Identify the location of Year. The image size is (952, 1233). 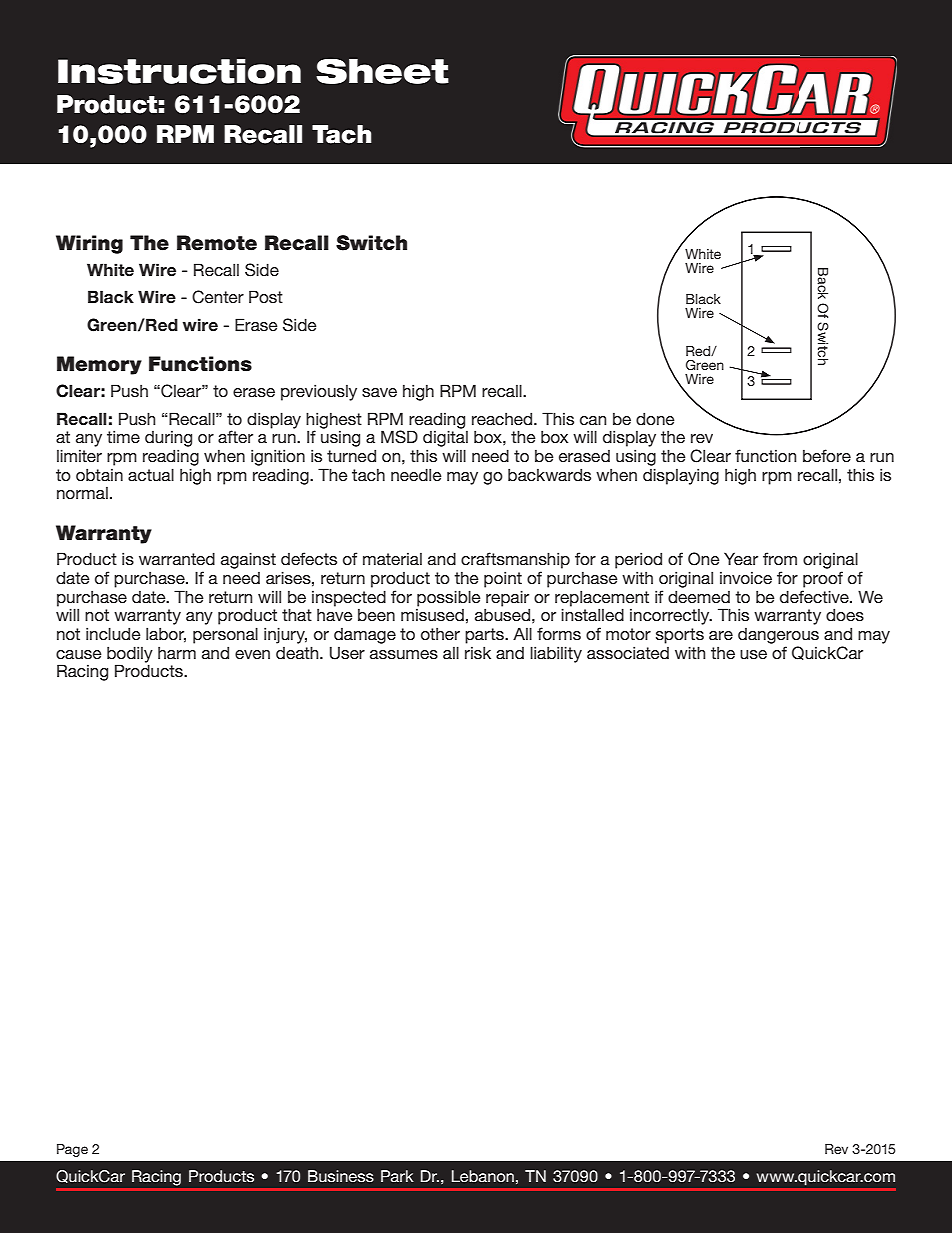
(741, 558).
